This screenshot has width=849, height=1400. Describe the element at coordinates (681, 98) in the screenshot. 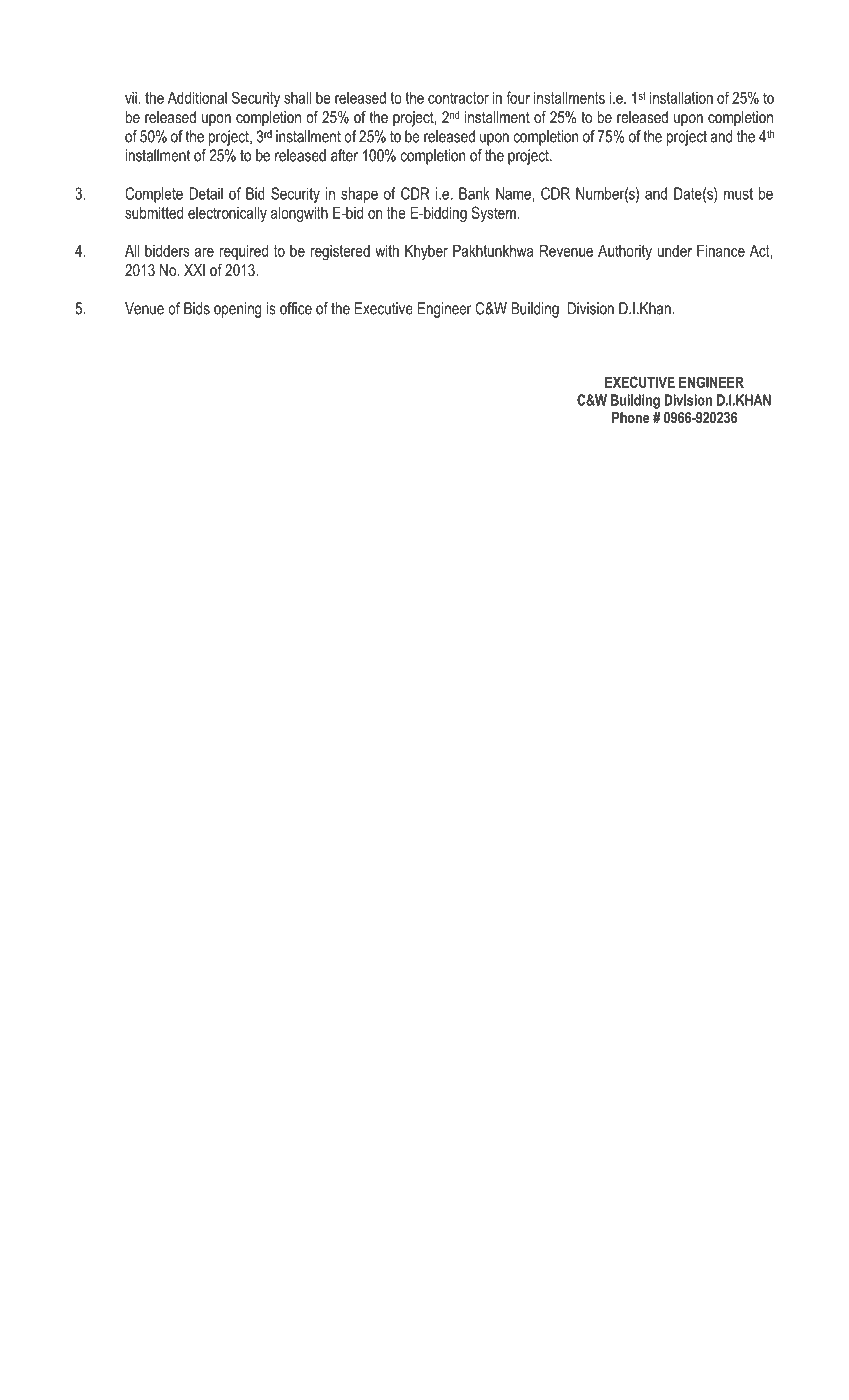

I see `installation` at that location.
